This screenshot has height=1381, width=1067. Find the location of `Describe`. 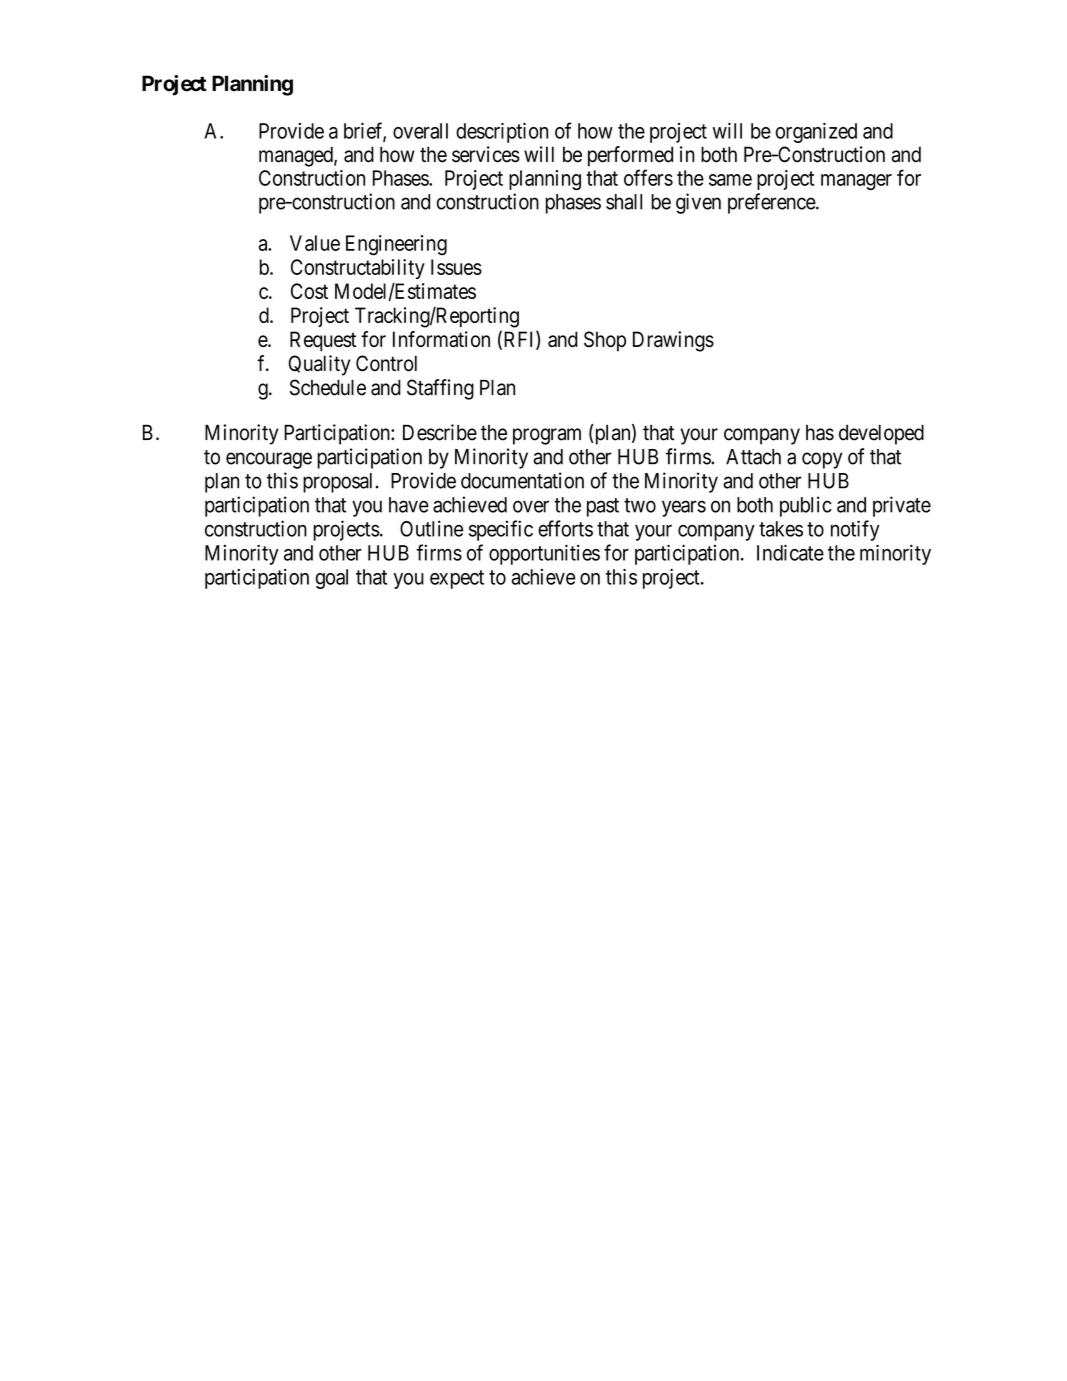

Describe is located at coordinates (440, 432).
